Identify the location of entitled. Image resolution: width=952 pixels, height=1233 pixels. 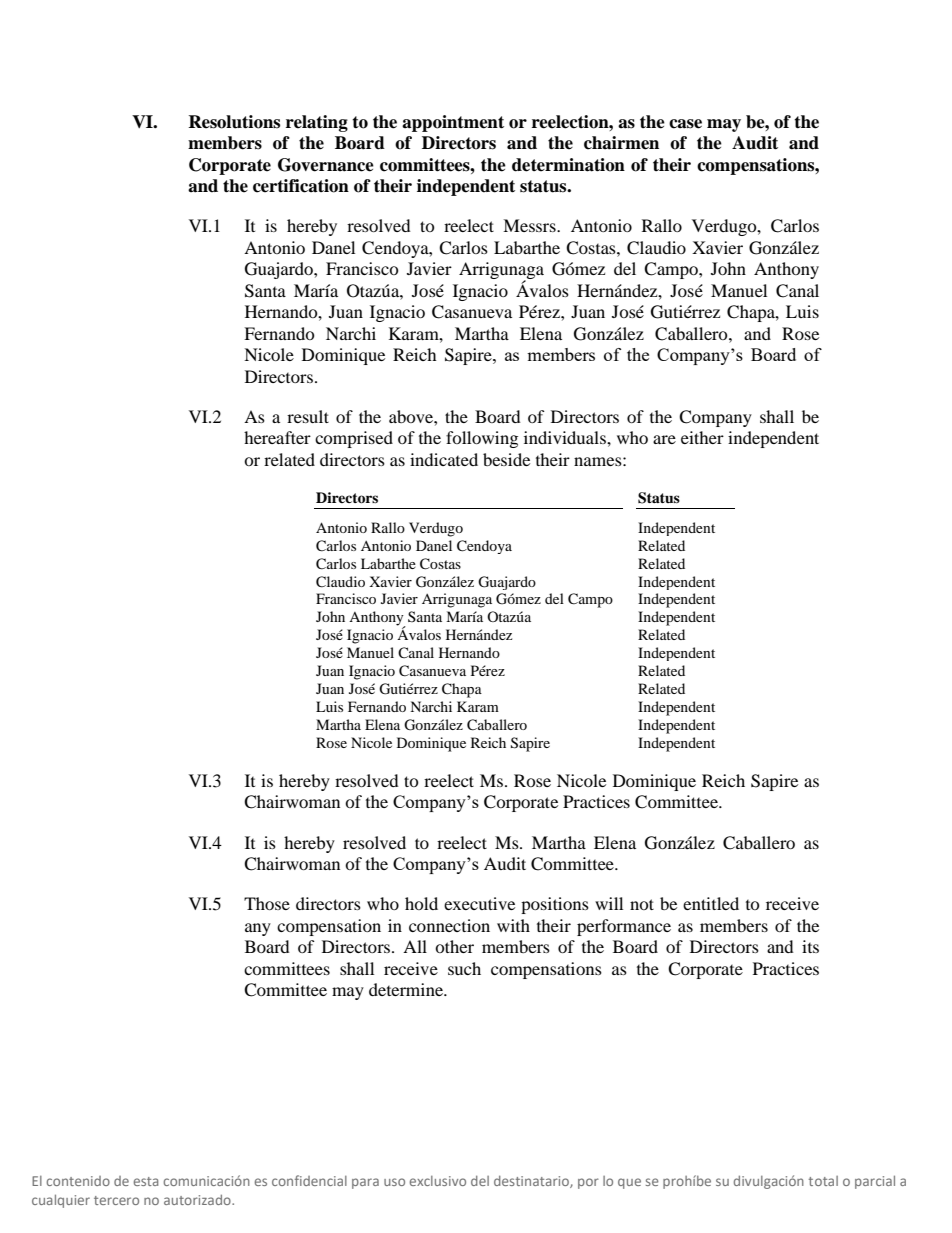
(711, 903).
